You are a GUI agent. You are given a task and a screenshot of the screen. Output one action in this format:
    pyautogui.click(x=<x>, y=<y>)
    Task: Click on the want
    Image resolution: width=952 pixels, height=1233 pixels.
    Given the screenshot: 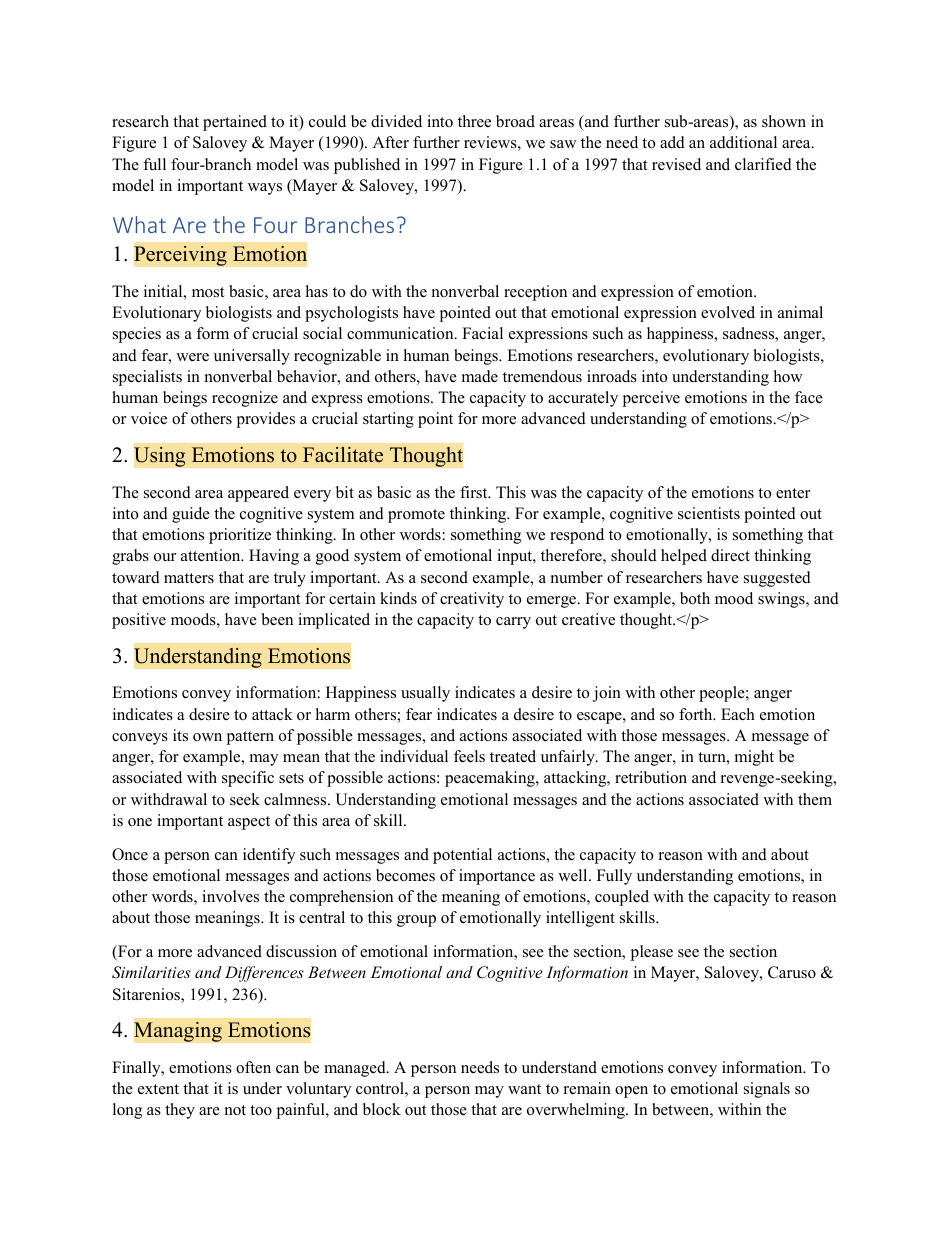 What is the action you would take?
    pyautogui.click(x=524, y=1089)
